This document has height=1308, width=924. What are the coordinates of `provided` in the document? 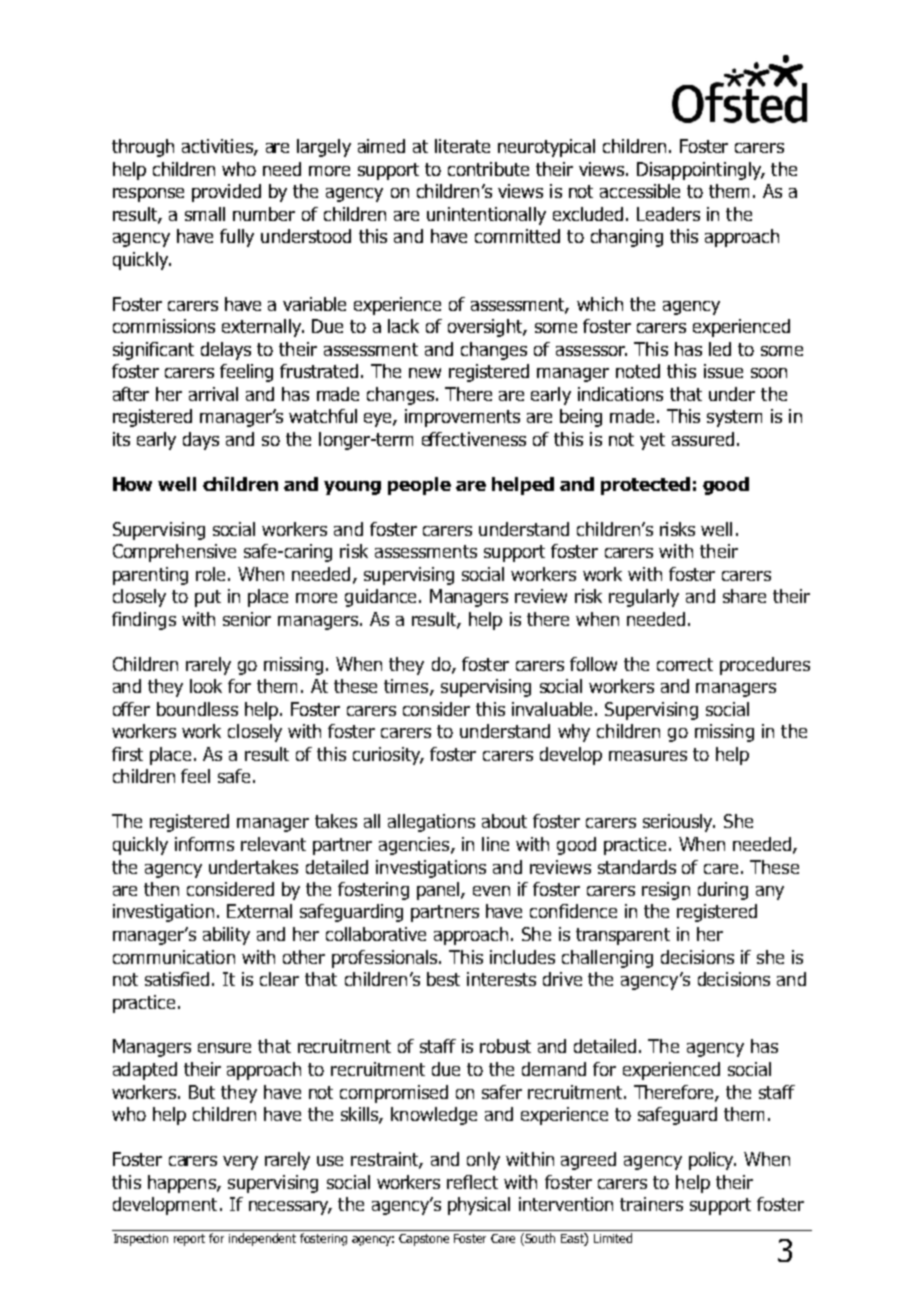 It's located at (226, 193).
